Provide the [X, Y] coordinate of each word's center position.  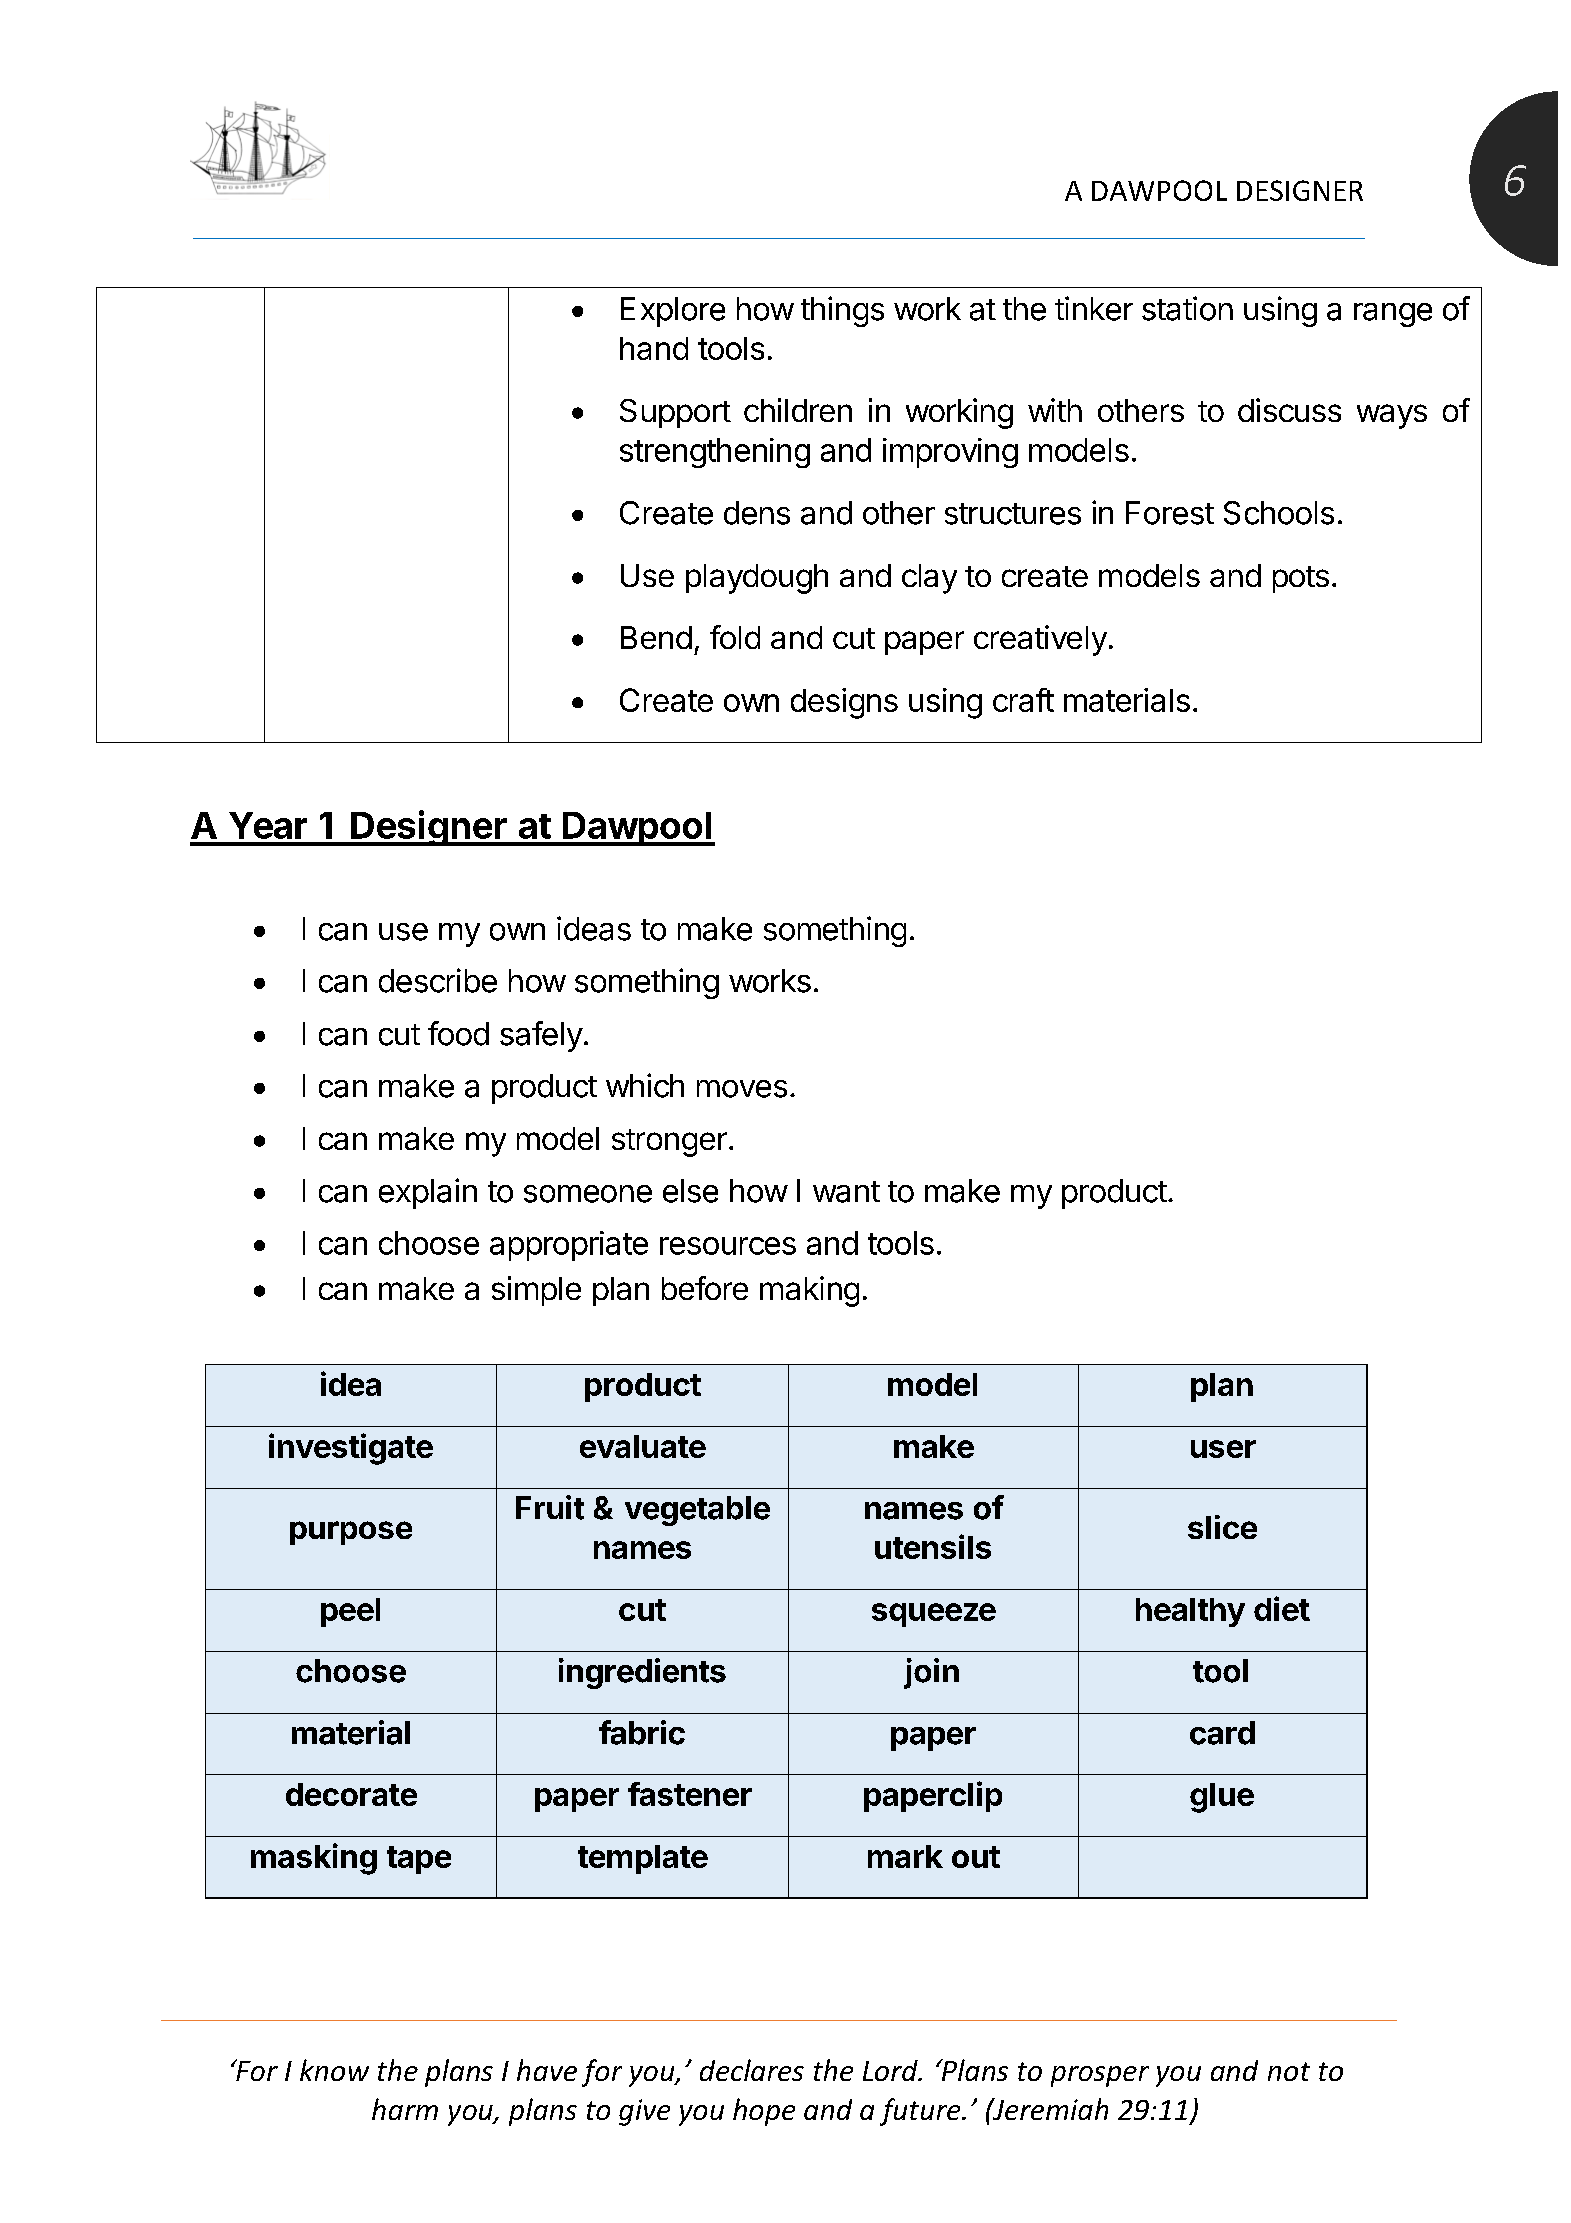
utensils [933, 1546]
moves [742, 1089]
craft [1023, 700]
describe [438, 980]
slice [1222, 1527]
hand [654, 348]
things [842, 311]
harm [405, 2109]
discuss [1289, 410]
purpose [351, 1533]
